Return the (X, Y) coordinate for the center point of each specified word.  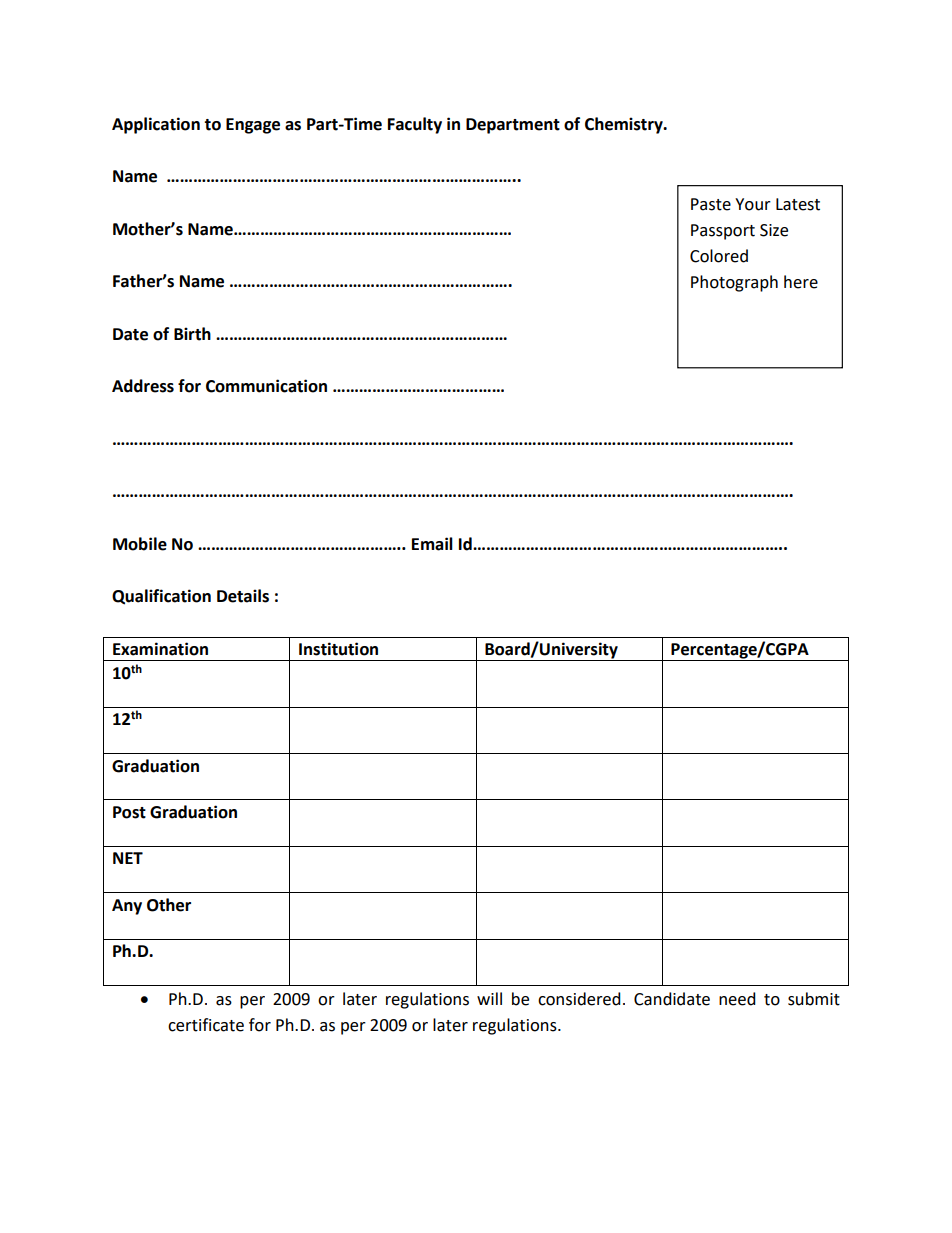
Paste (711, 204)
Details (243, 596)
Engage (253, 126)
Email (432, 544)
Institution (338, 649)
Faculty (415, 125)
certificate (206, 1025)
